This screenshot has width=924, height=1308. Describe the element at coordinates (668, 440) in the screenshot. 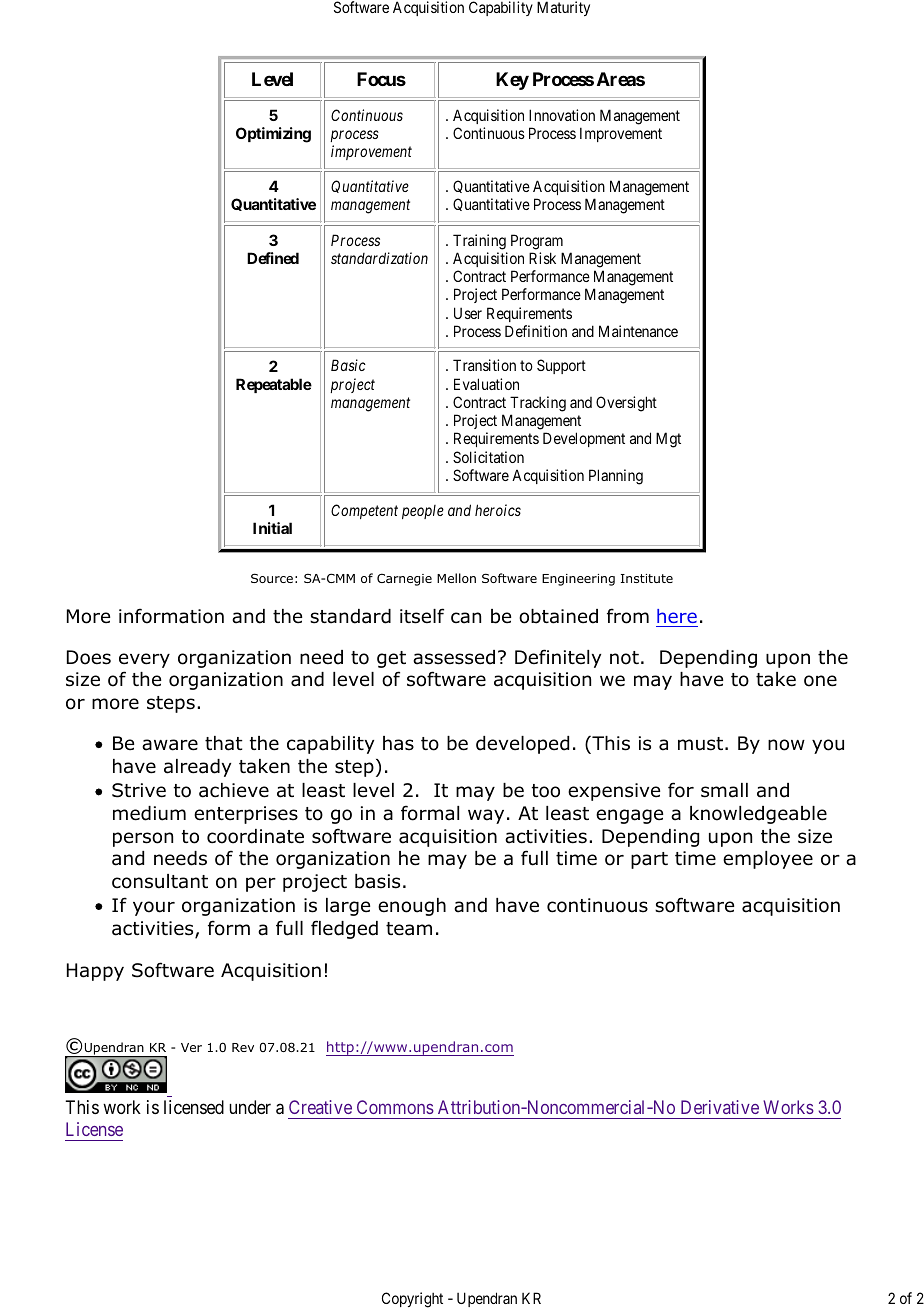

I see `Mgt` at that location.
